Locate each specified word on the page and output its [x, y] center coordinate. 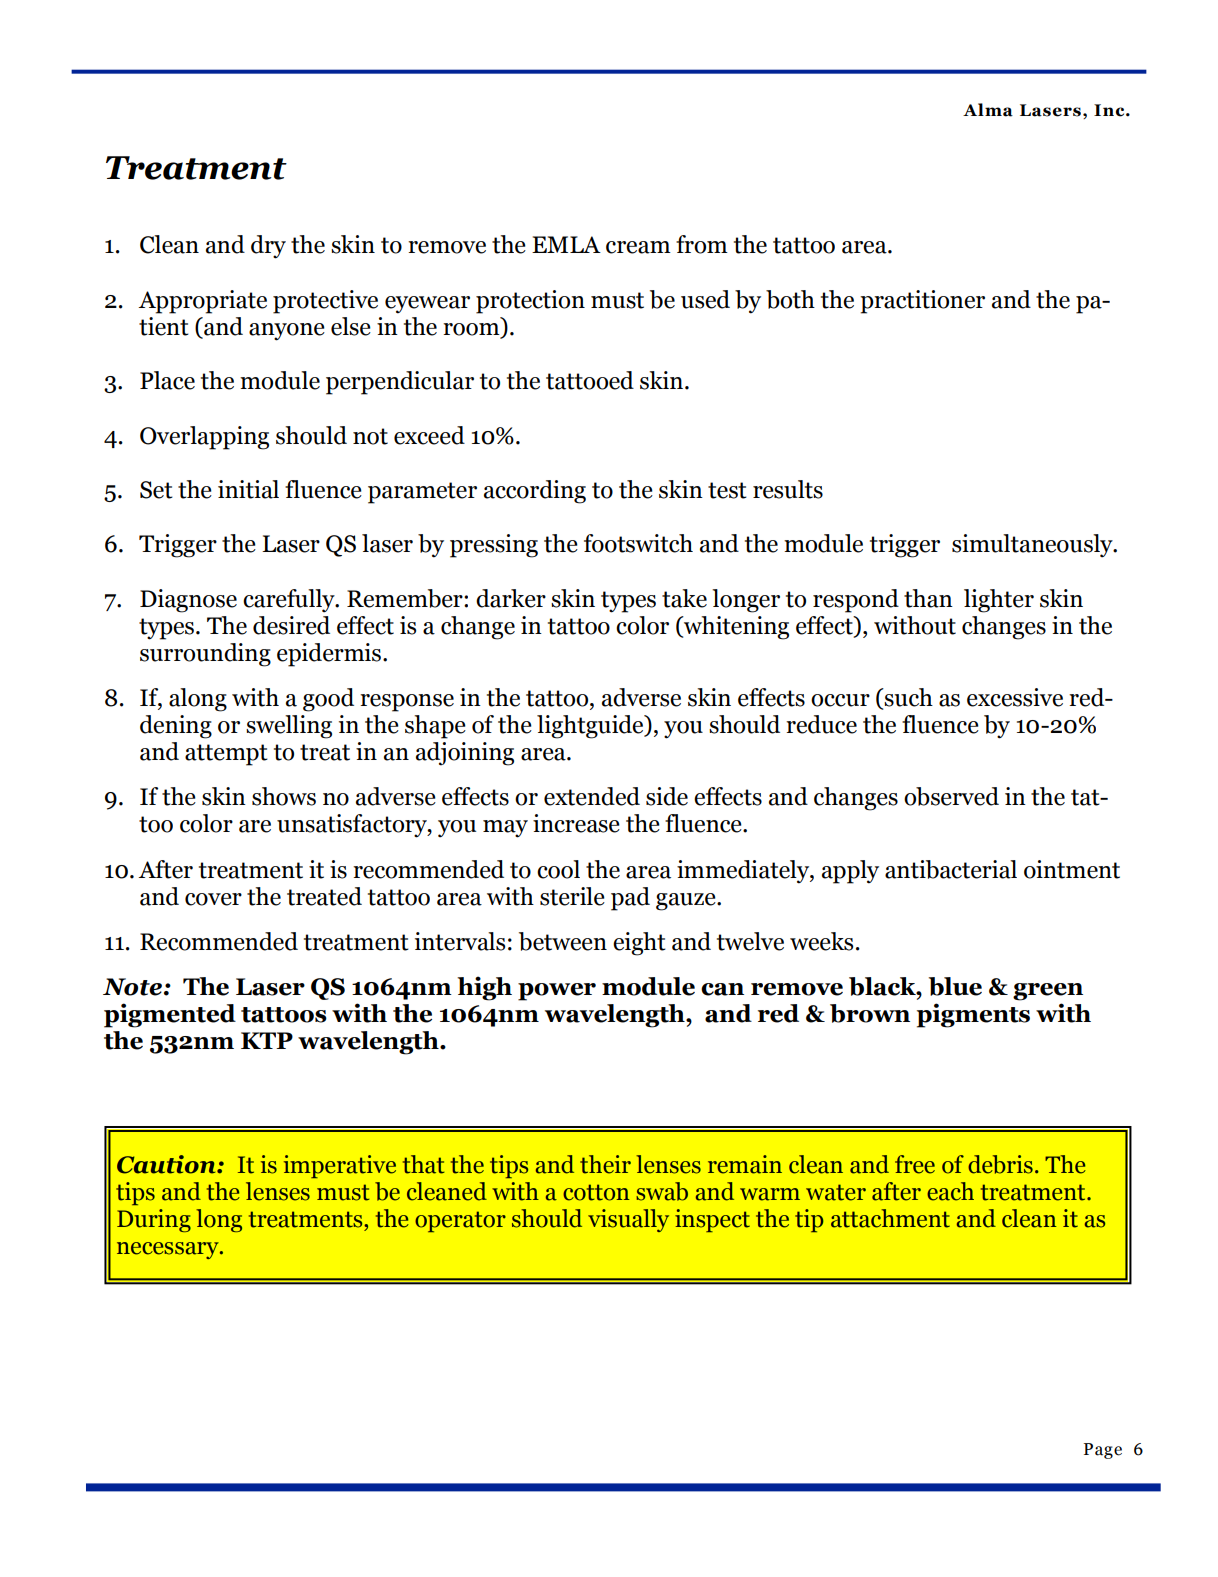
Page [1103, 1451]
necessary [169, 1250]
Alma [988, 110]
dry [268, 247]
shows [284, 796]
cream [638, 247]
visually [628, 1220]
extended [592, 796]
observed [951, 796]
